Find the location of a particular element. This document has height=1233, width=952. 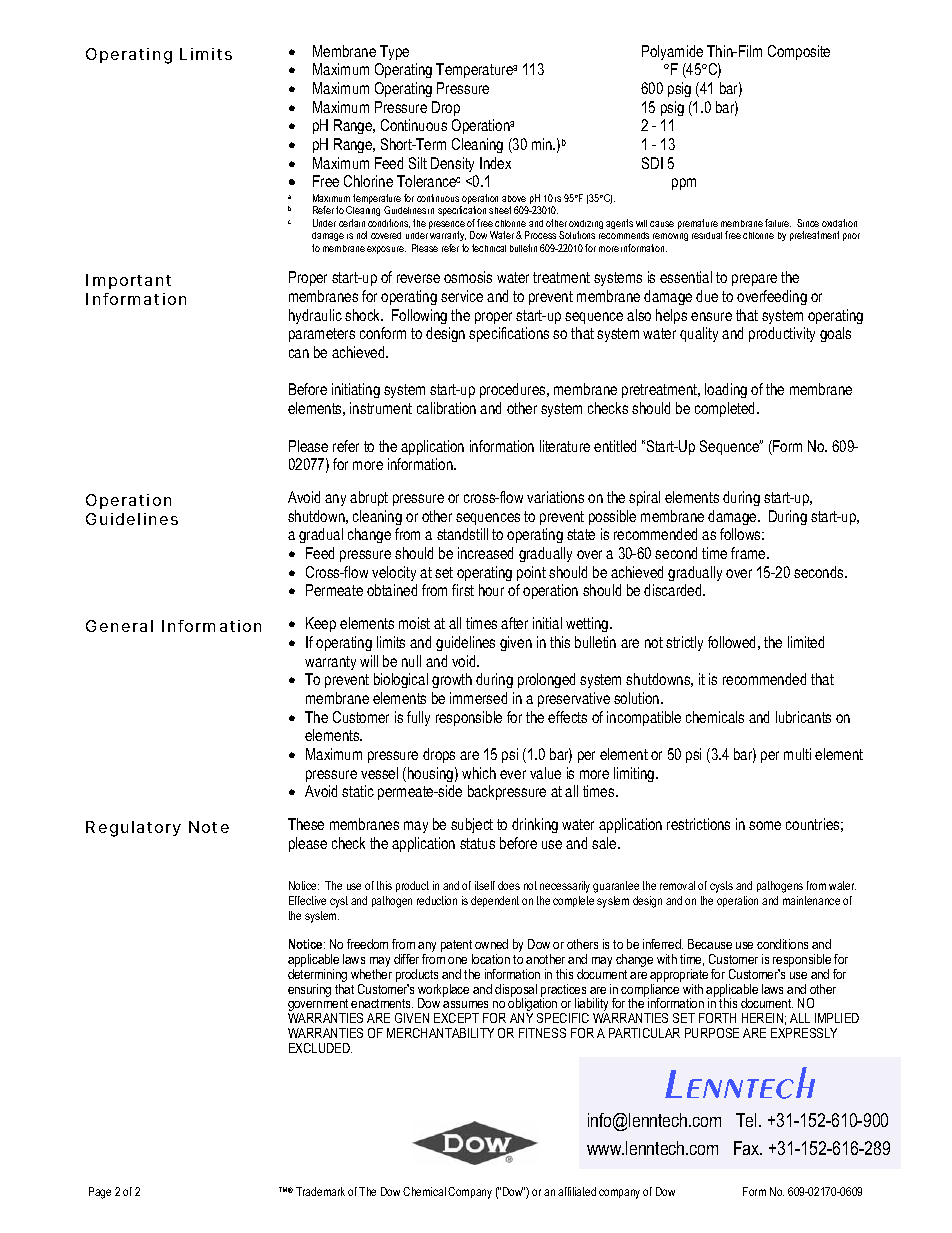

limited is located at coordinates (806, 642).
